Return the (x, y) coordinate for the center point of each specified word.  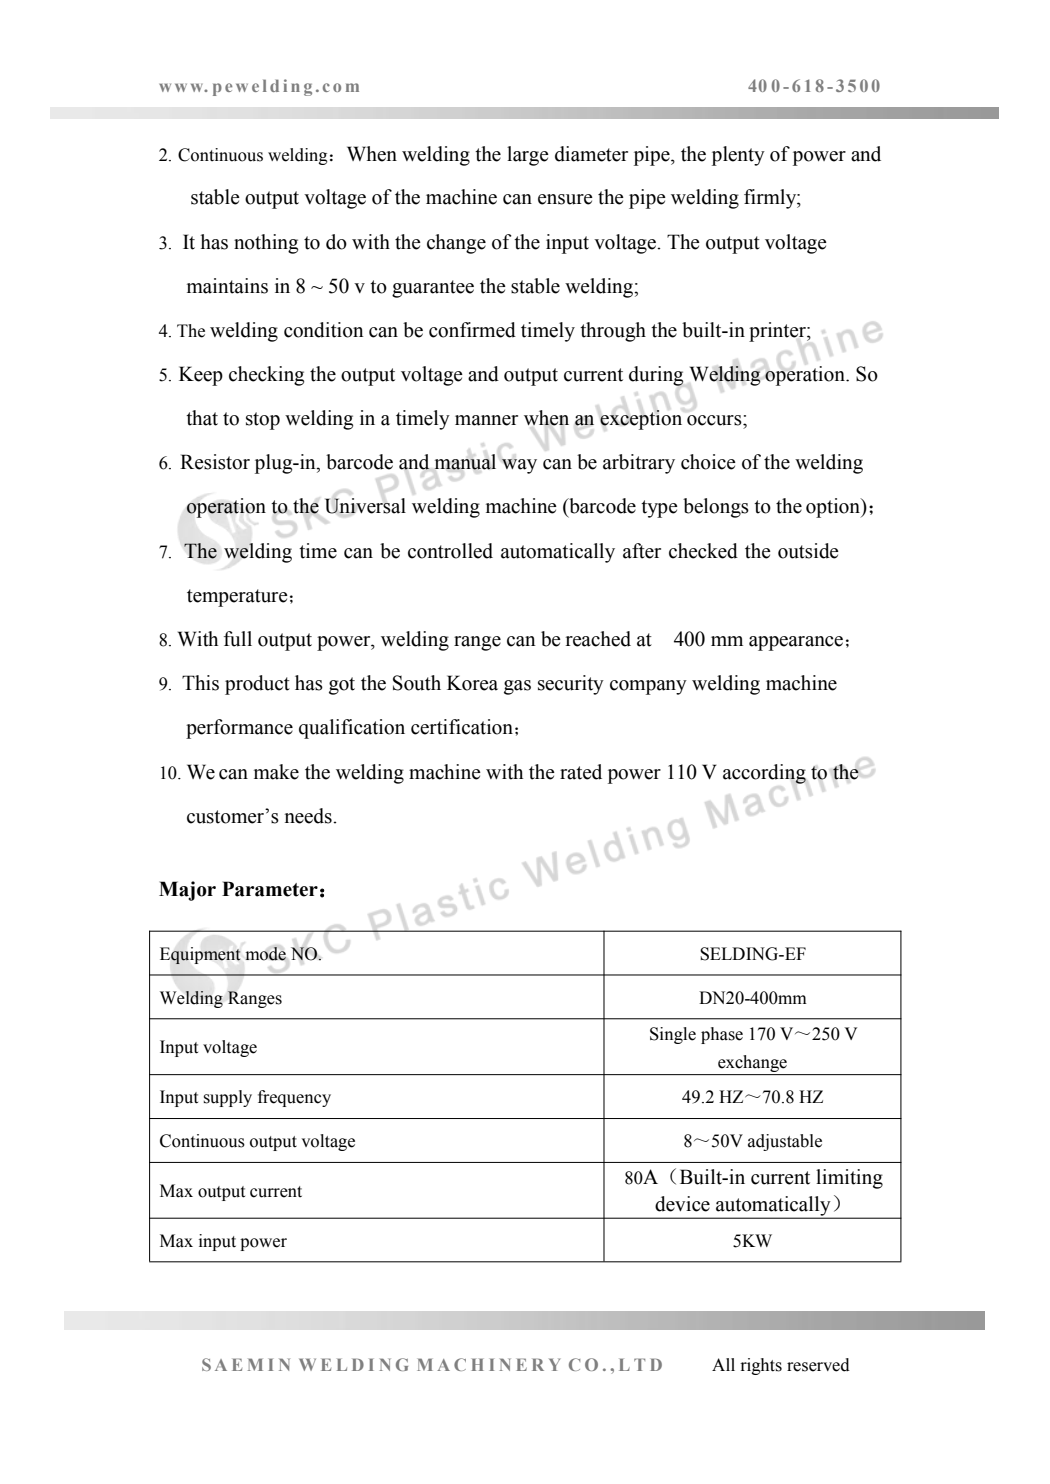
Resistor (215, 462)
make (276, 772)
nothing (266, 244)
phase (722, 1035)
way (519, 466)
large (528, 156)
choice (708, 462)
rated (581, 772)
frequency (294, 1098)
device (682, 1204)
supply (228, 1098)
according (764, 774)
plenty (738, 156)
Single (673, 1035)
